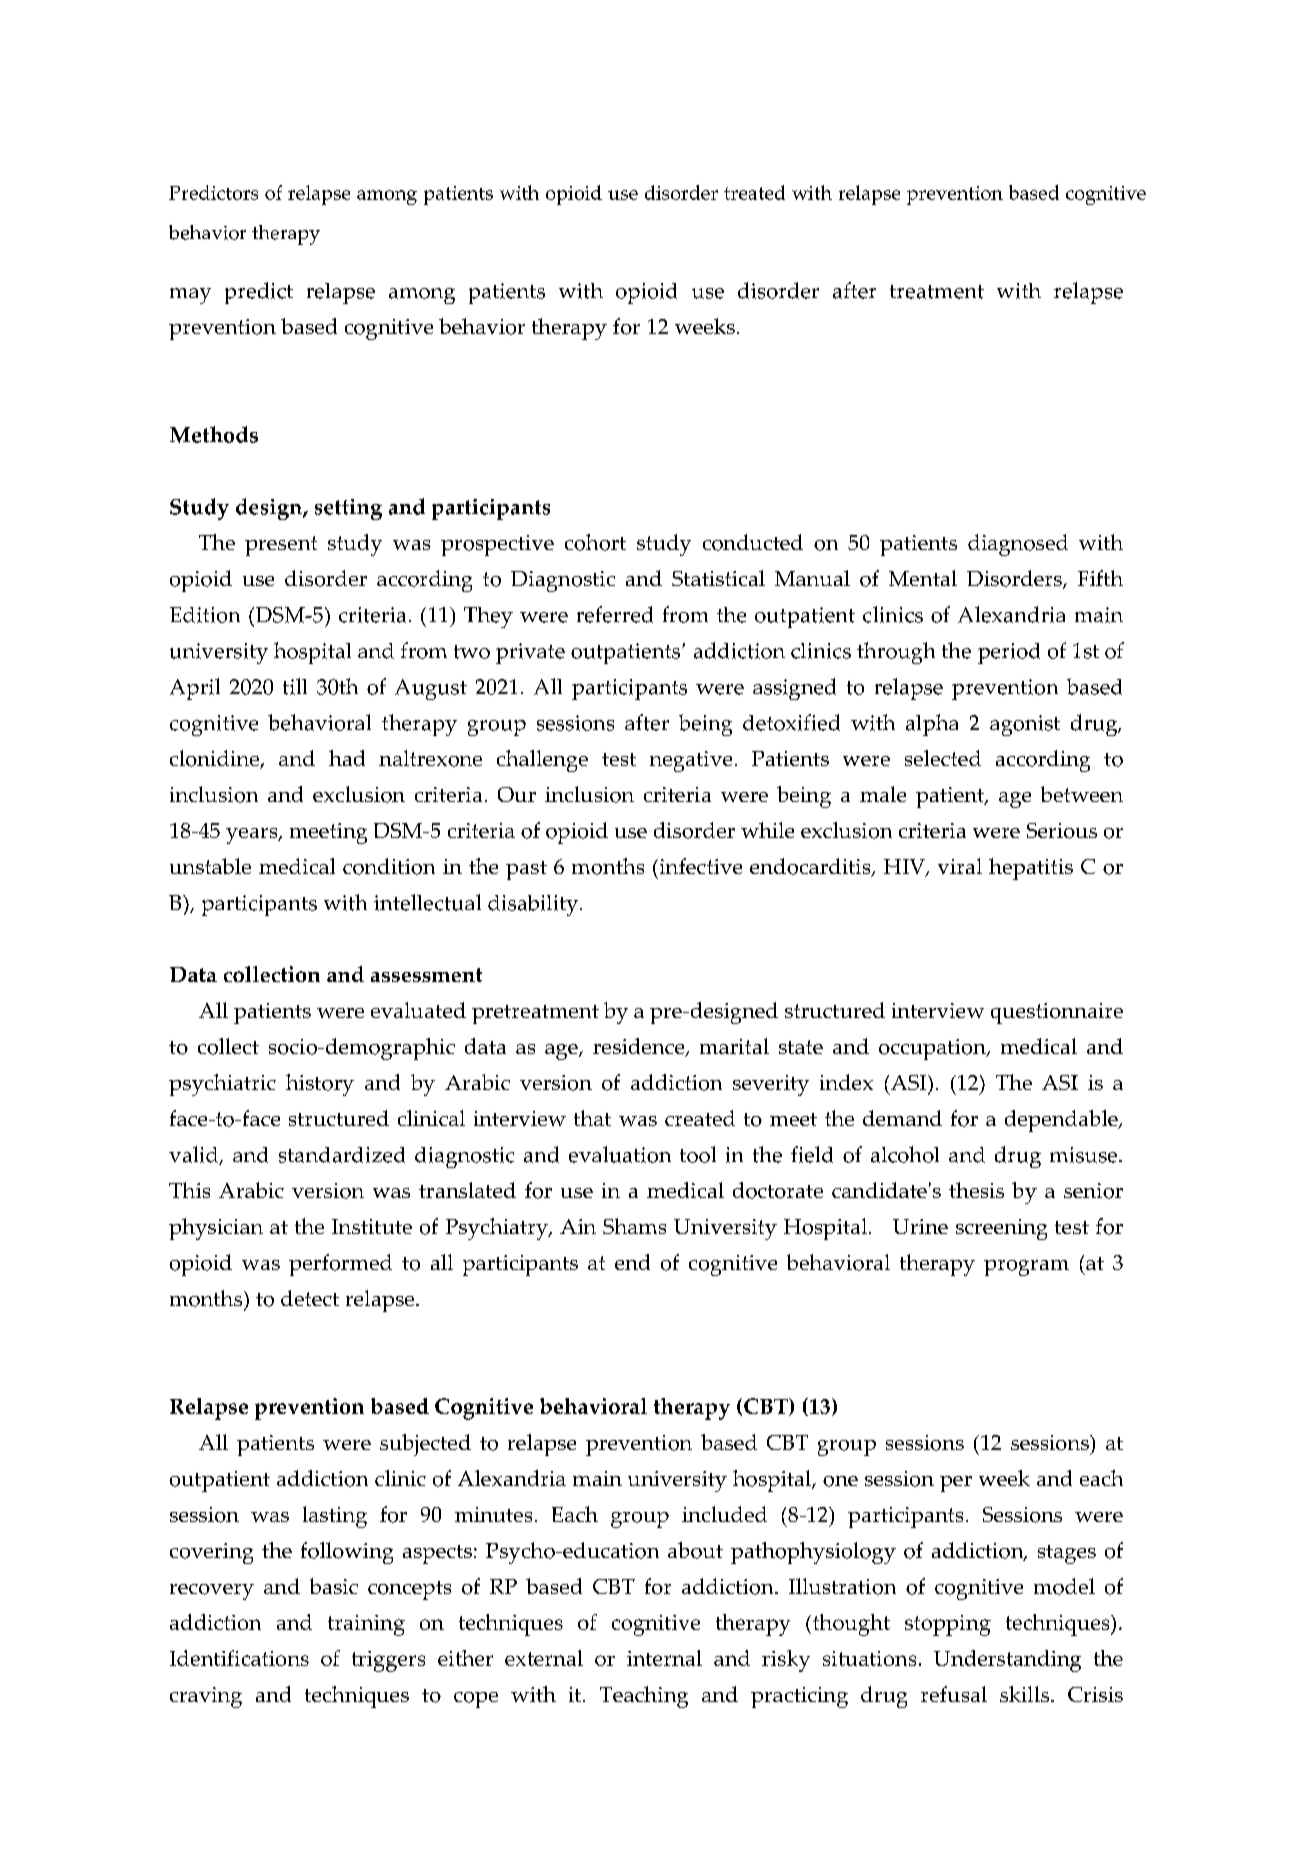  I want to click on hepatitis, so click(1031, 869).
